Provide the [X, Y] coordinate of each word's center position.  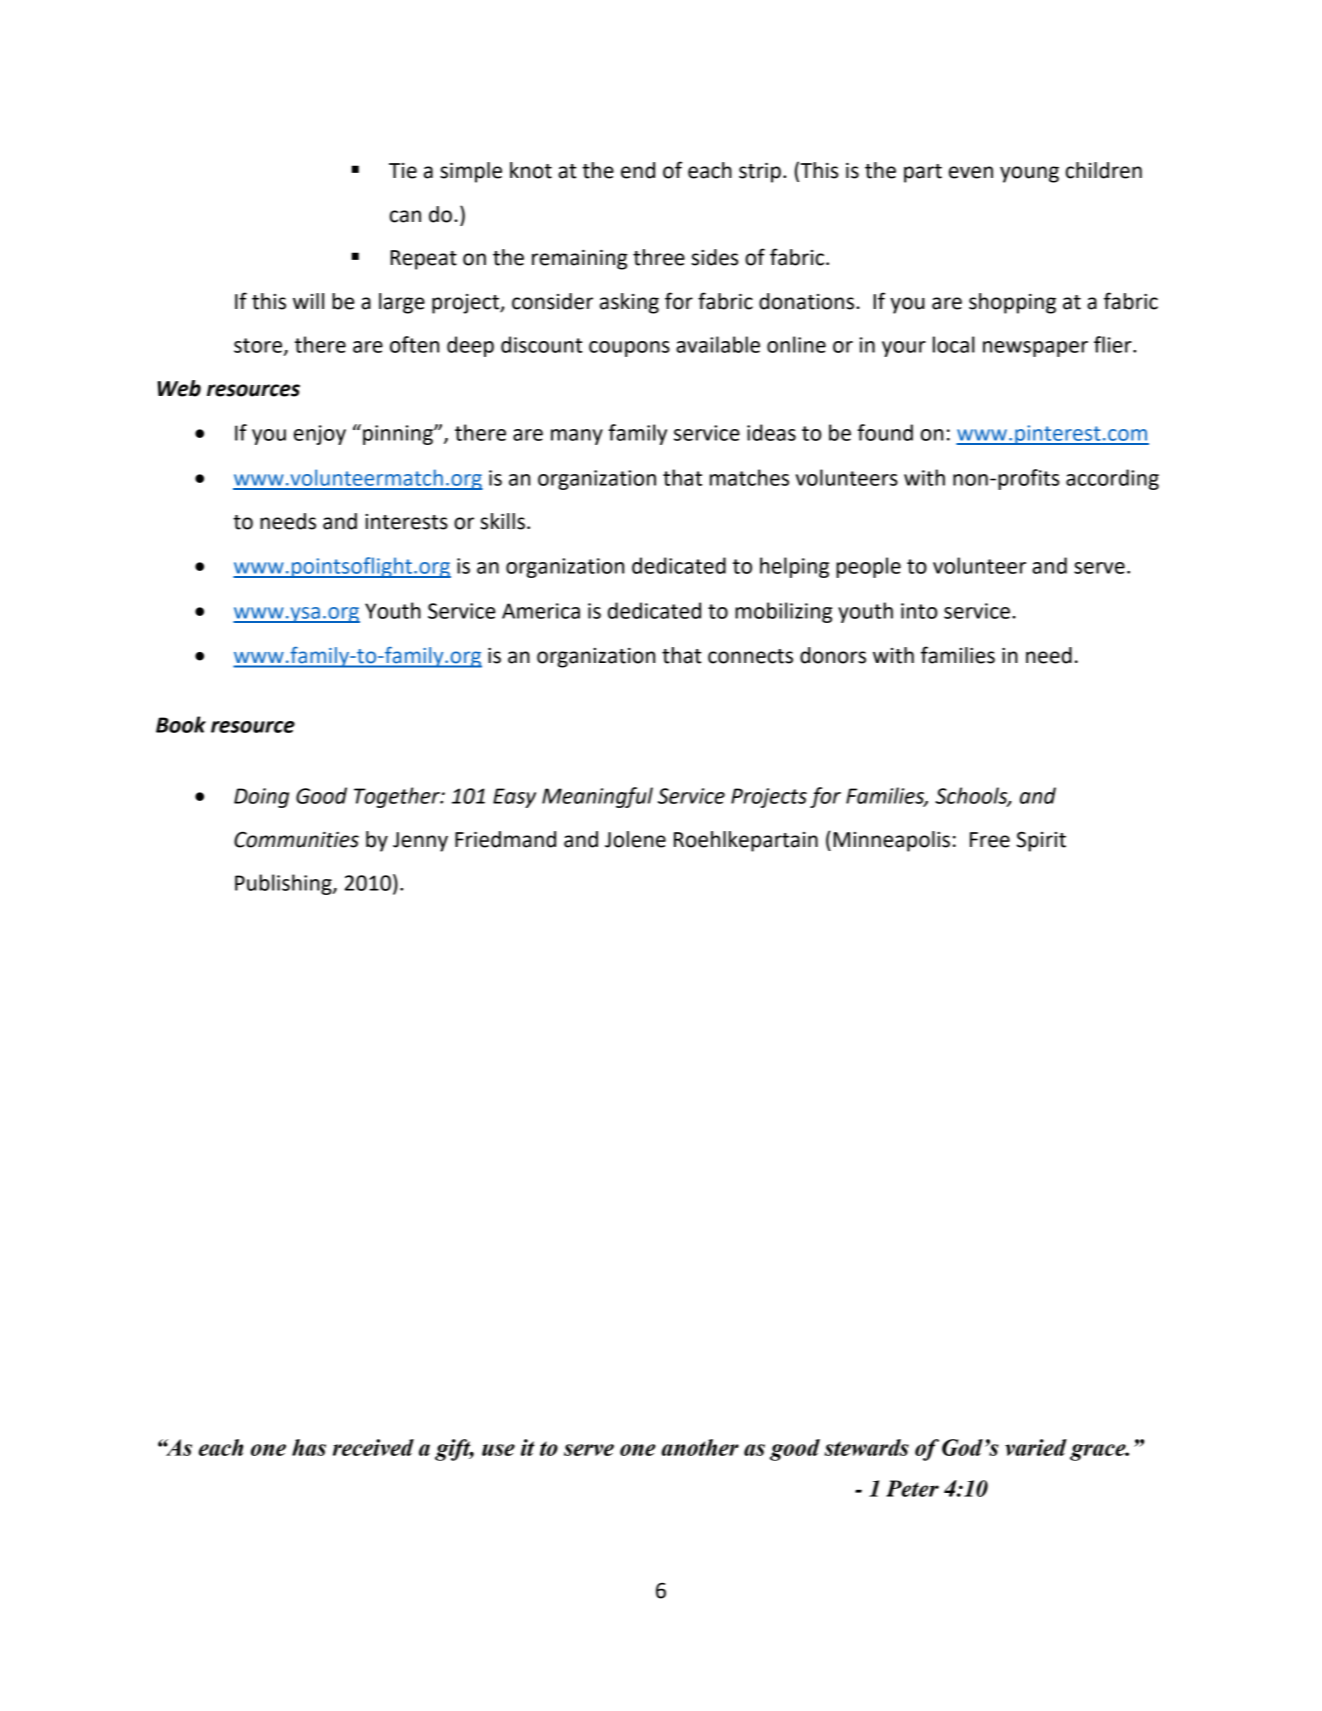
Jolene [635, 839]
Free [990, 840]
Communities [296, 839]
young [1029, 174]
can [405, 216]
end [638, 170]
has [309, 1447]
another [700, 1447]
